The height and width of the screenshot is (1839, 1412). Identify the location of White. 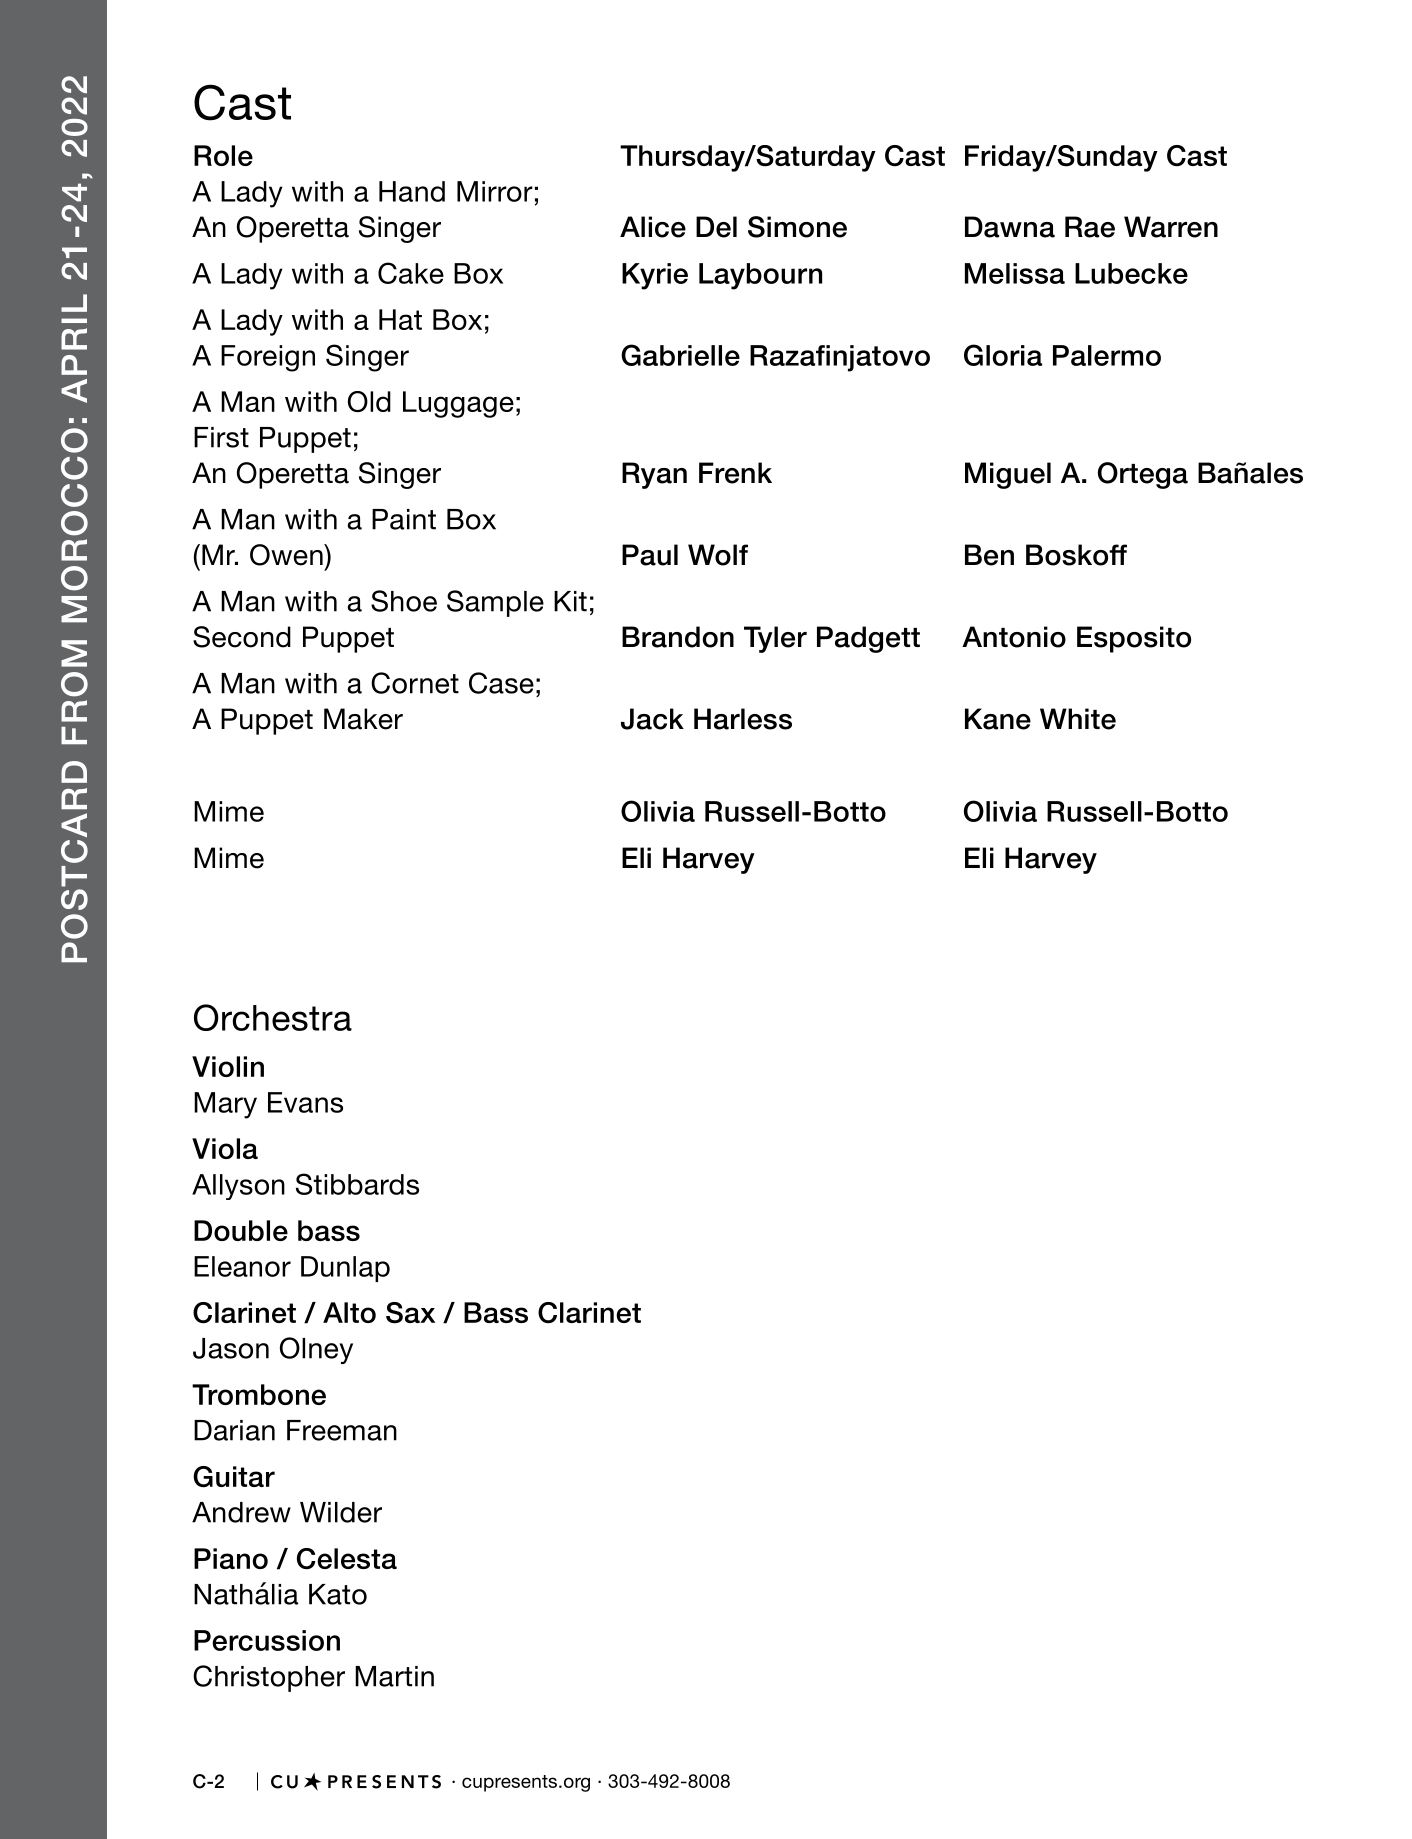
(1078, 719).
